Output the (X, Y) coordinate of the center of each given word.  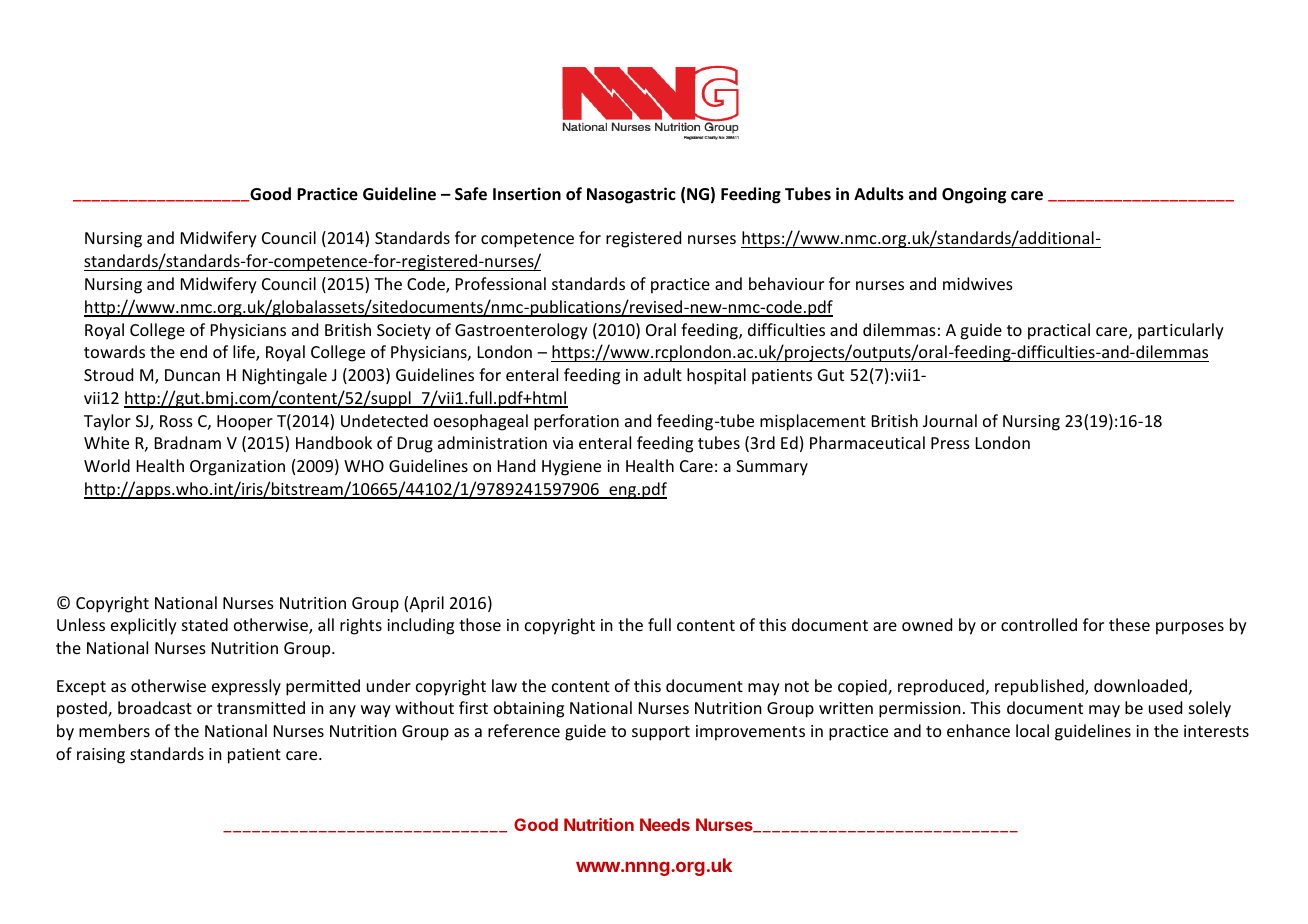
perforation (576, 422)
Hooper (245, 423)
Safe (471, 194)
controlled (1039, 624)
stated (205, 624)
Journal (950, 420)
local (1032, 730)
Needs (665, 824)
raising (101, 756)
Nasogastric (631, 195)
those (480, 624)
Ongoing (974, 195)
